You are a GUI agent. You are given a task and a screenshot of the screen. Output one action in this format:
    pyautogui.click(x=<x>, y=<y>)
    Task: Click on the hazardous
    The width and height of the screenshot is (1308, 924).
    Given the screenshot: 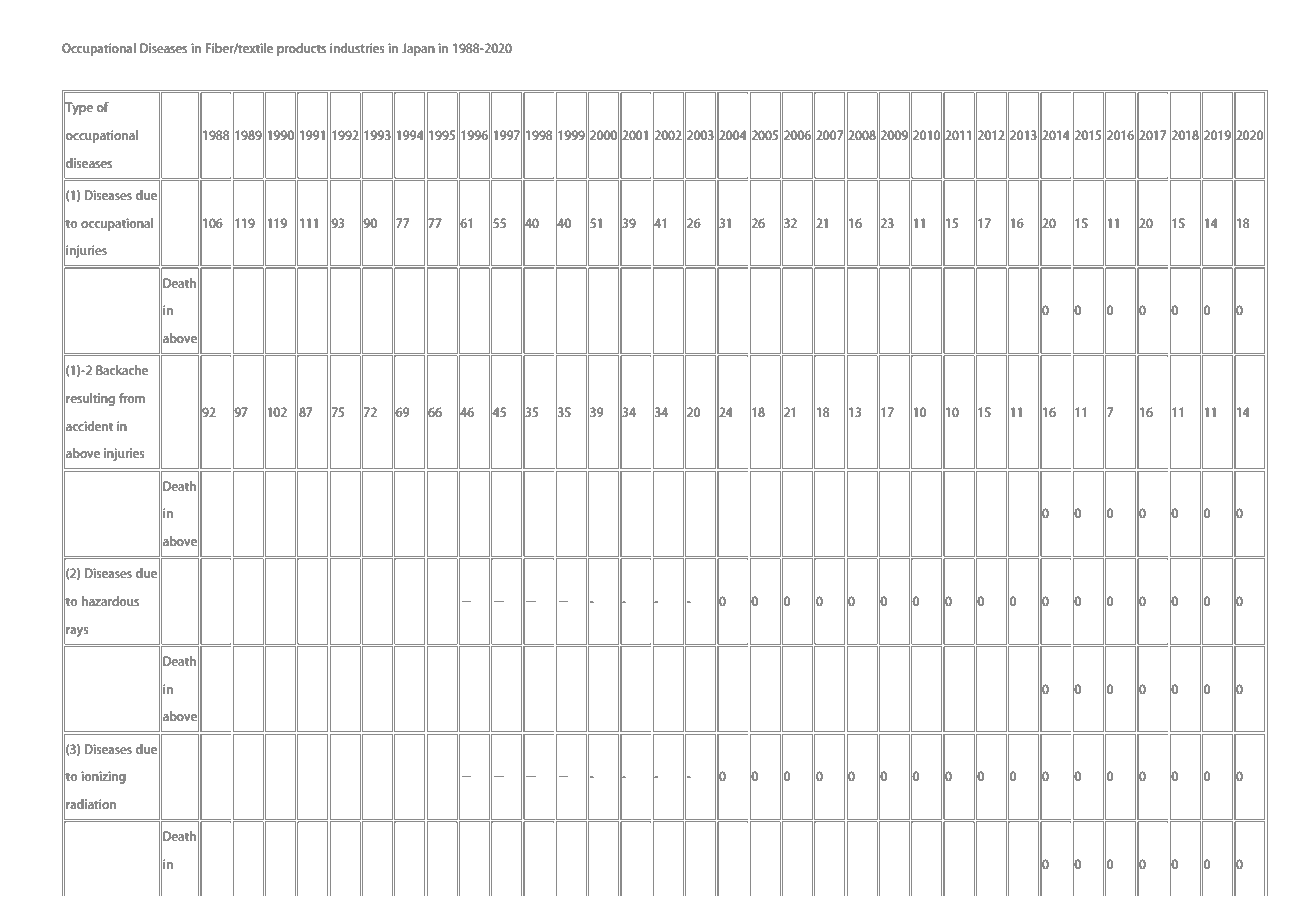 What is the action you would take?
    pyautogui.click(x=110, y=601)
